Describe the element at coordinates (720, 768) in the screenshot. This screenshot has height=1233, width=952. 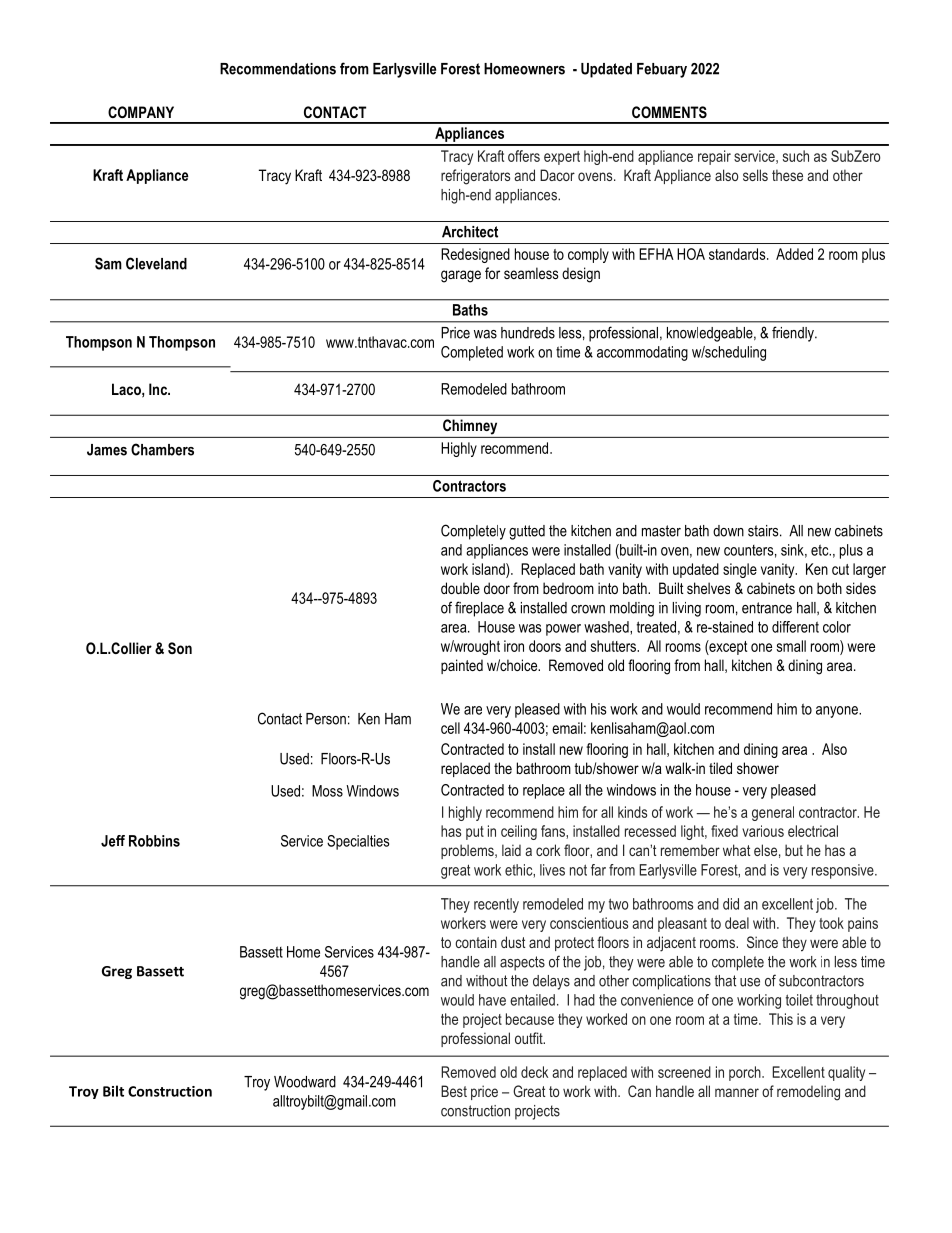
I see `tiled` at that location.
